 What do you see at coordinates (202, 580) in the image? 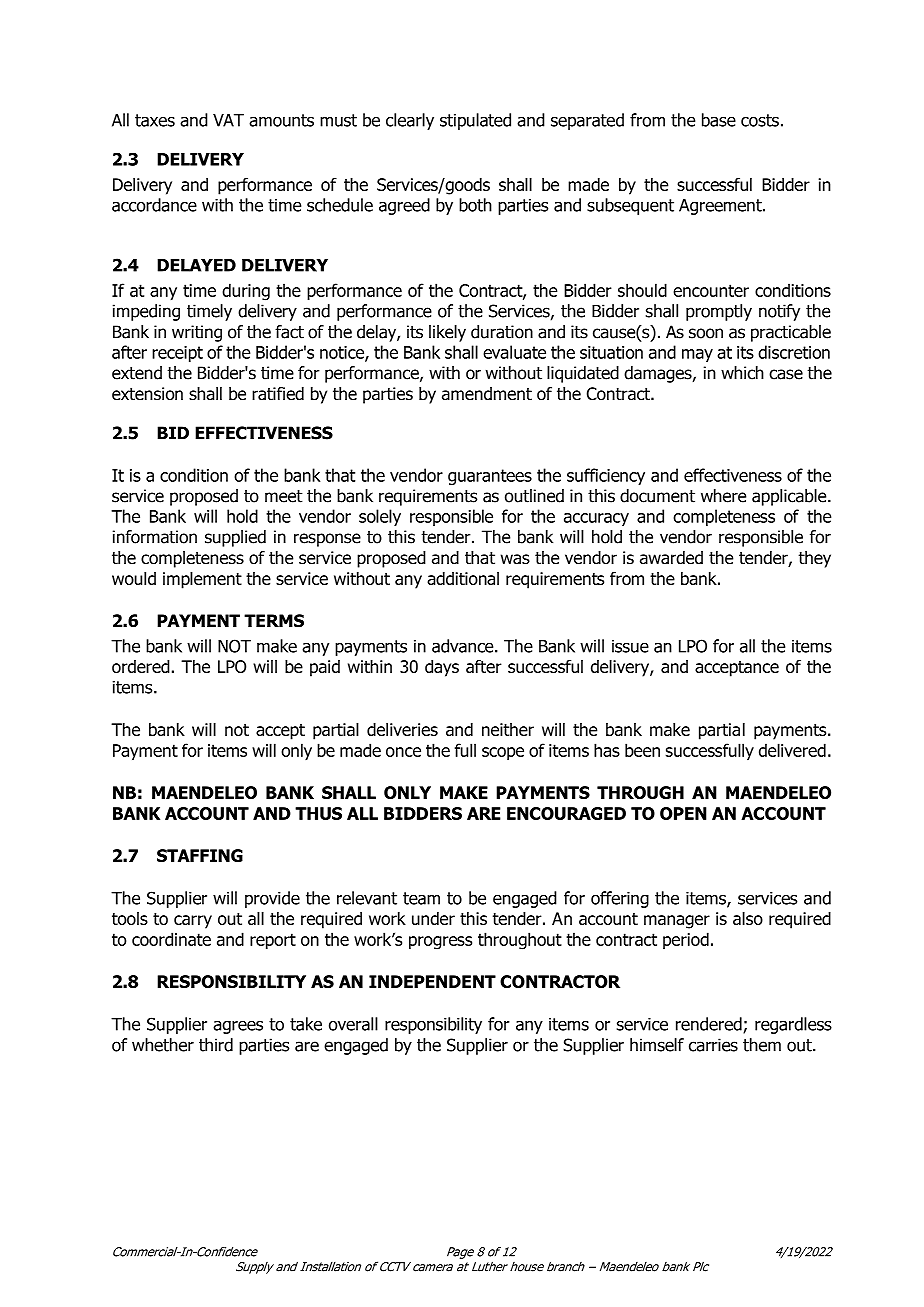
I see `implement` at bounding box center [202, 580].
